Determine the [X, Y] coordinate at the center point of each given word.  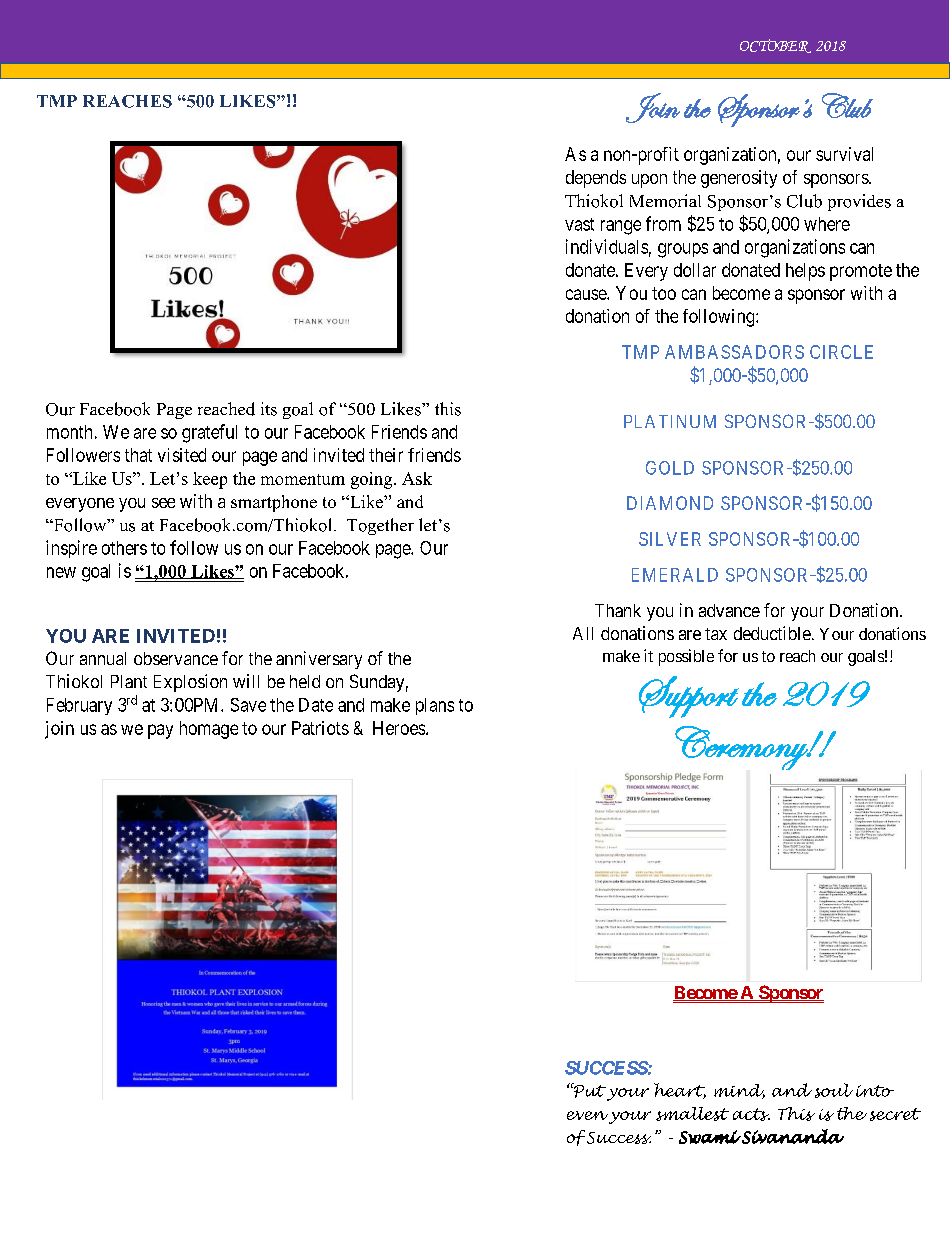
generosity [739, 179]
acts [751, 1114]
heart [680, 1091]
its [269, 409]
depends [596, 179]
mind [739, 1091]
